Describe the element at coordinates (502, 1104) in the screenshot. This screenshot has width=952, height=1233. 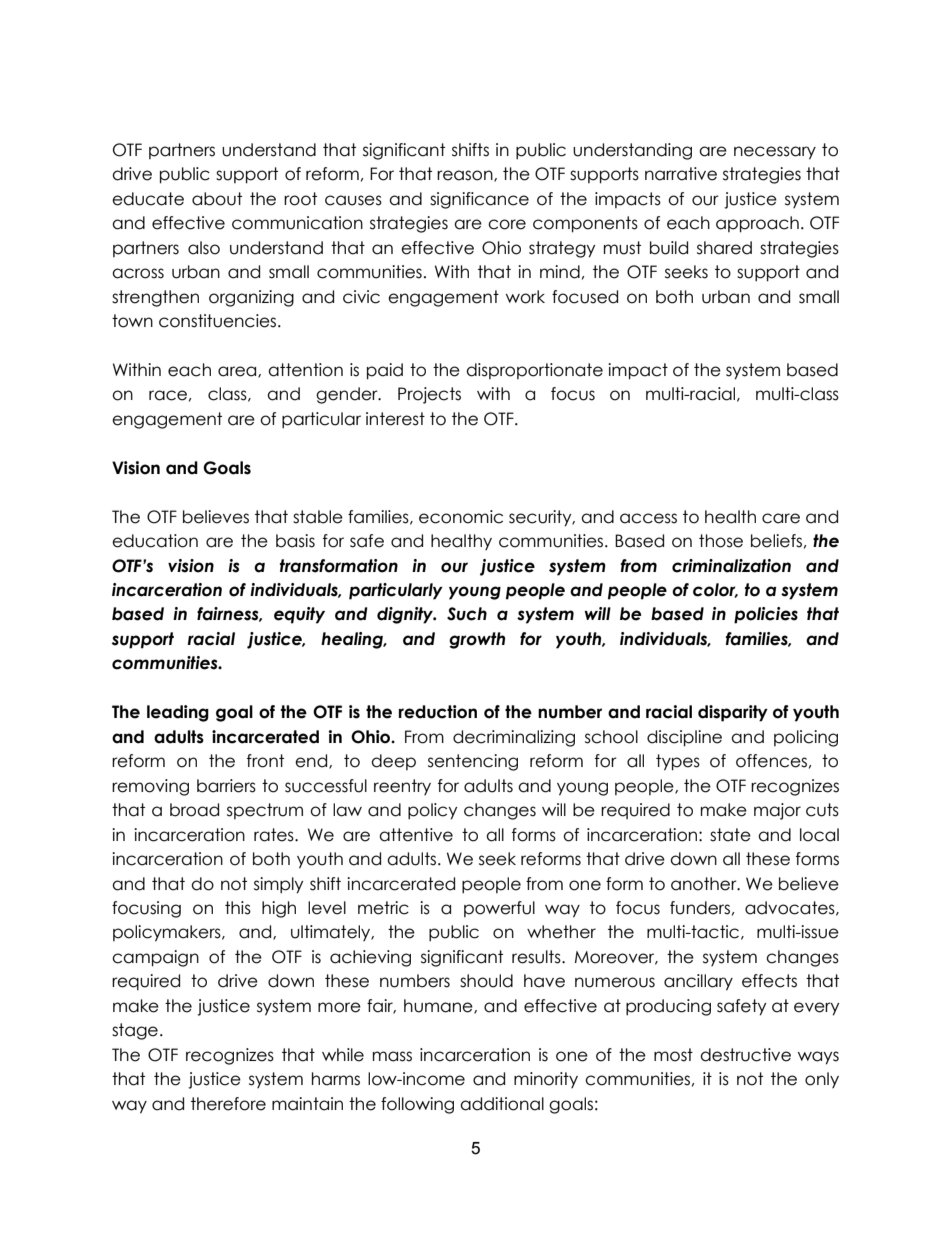
I see `additional` at that location.
